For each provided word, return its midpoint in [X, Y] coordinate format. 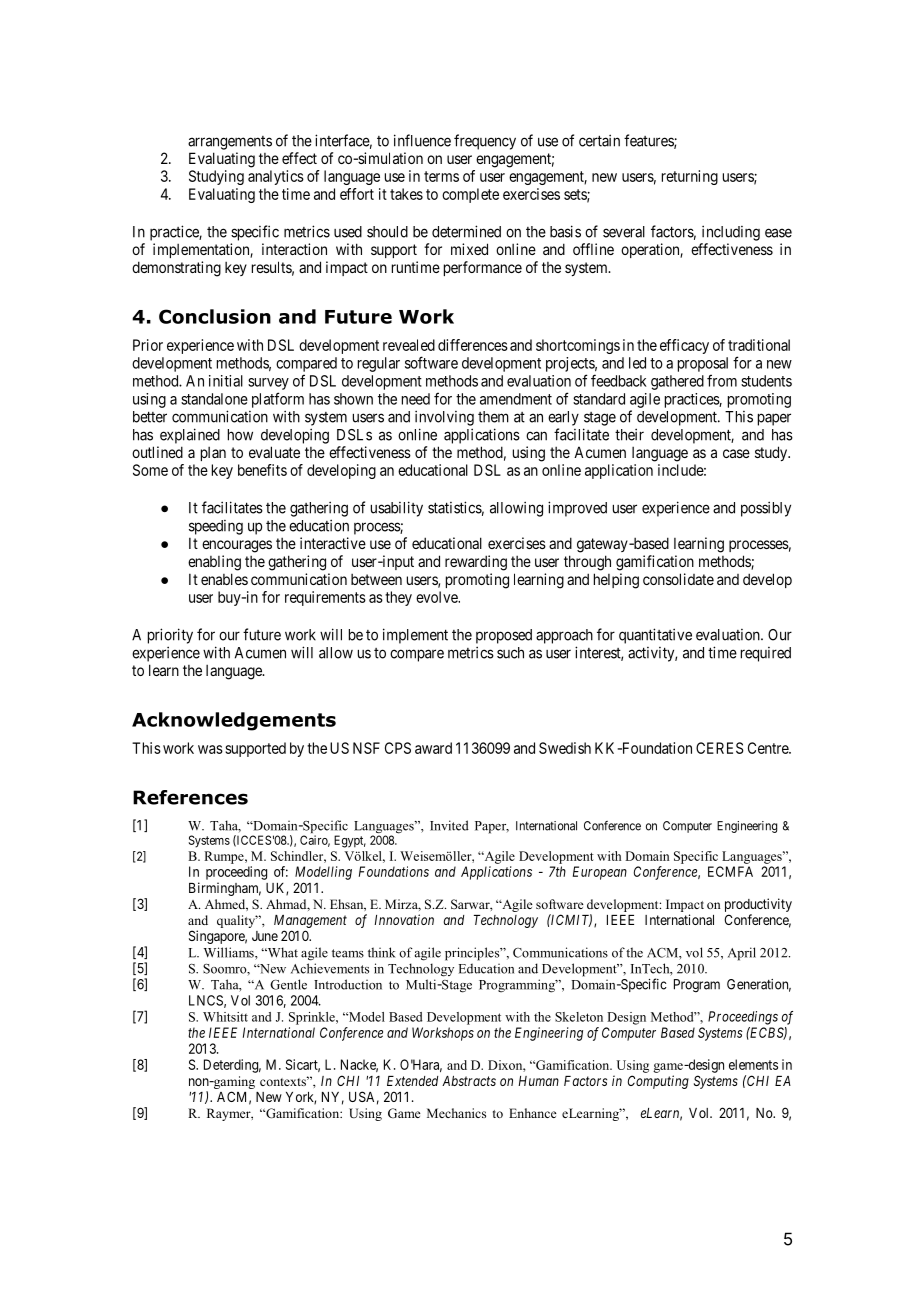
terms [441, 176]
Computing [658, 1082]
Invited [449, 825]
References [190, 797]
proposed [504, 636]
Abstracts [469, 1081]
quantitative [655, 636]
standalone [214, 399]
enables [224, 579]
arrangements [230, 143]
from [722, 380]
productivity [758, 905]
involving [444, 418]
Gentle [288, 984]
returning [690, 177]
